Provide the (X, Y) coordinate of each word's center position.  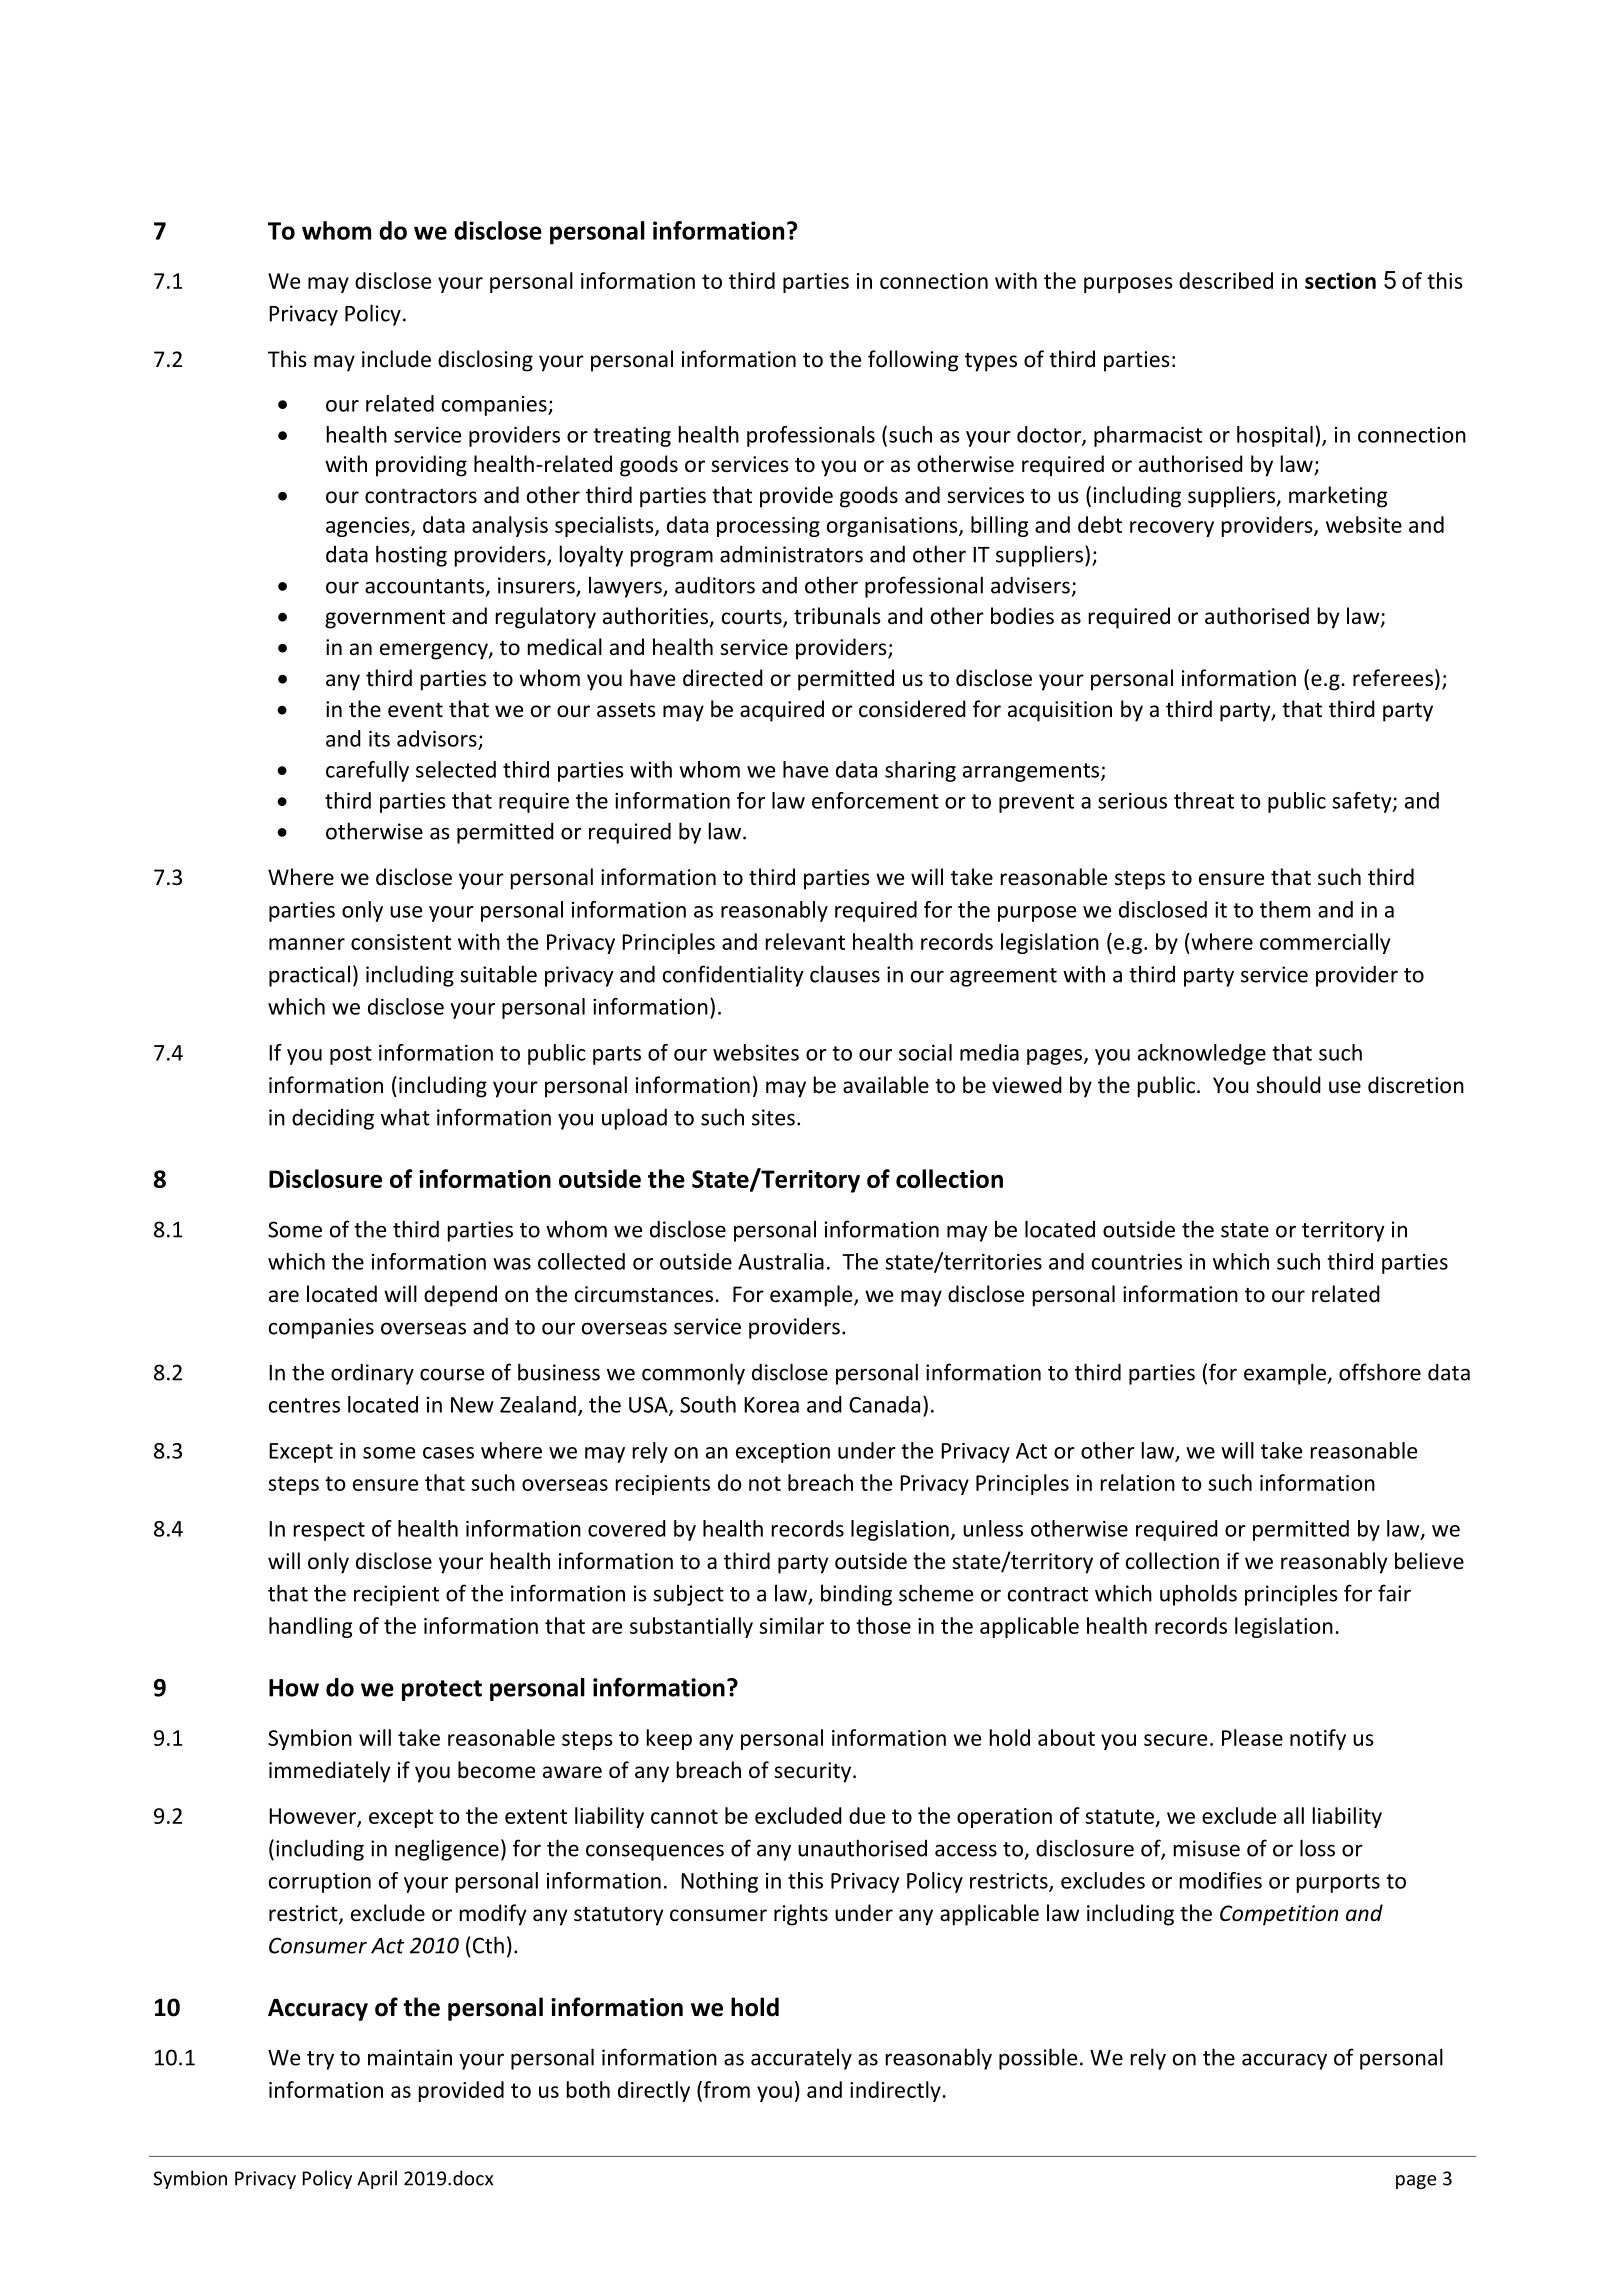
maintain (410, 2057)
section (1340, 280)
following (913, 361)
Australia (781, 1261)
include (396, 359)
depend (460, 1296)
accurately (801, 2059)
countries (1137, 1262)
